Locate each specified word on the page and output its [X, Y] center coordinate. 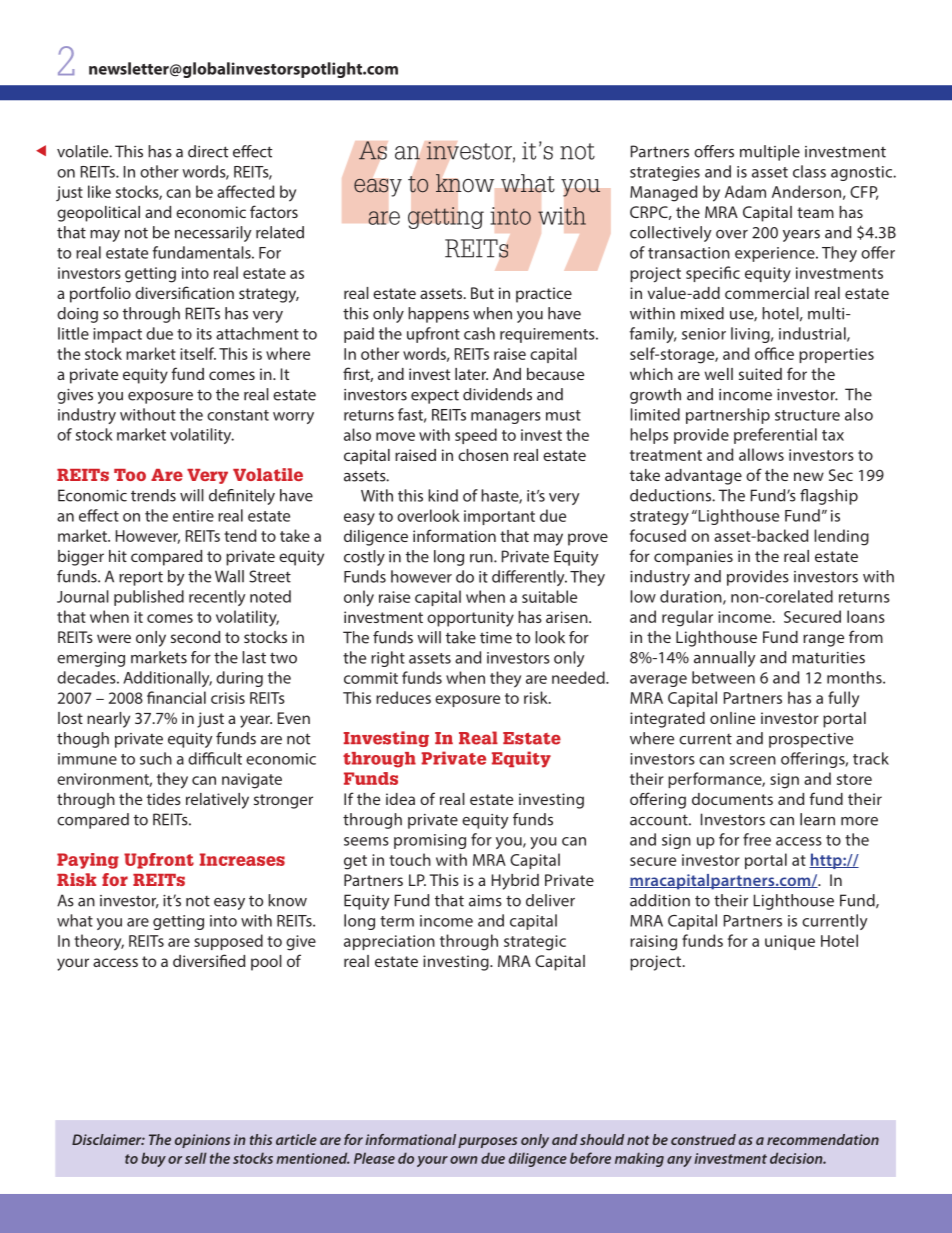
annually [725, 659]
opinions [202, 1141]
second [195, 637]
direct [208, 151]
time [496, 638]
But [482, 293]
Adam [745, 191]
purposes [487, 1142]
